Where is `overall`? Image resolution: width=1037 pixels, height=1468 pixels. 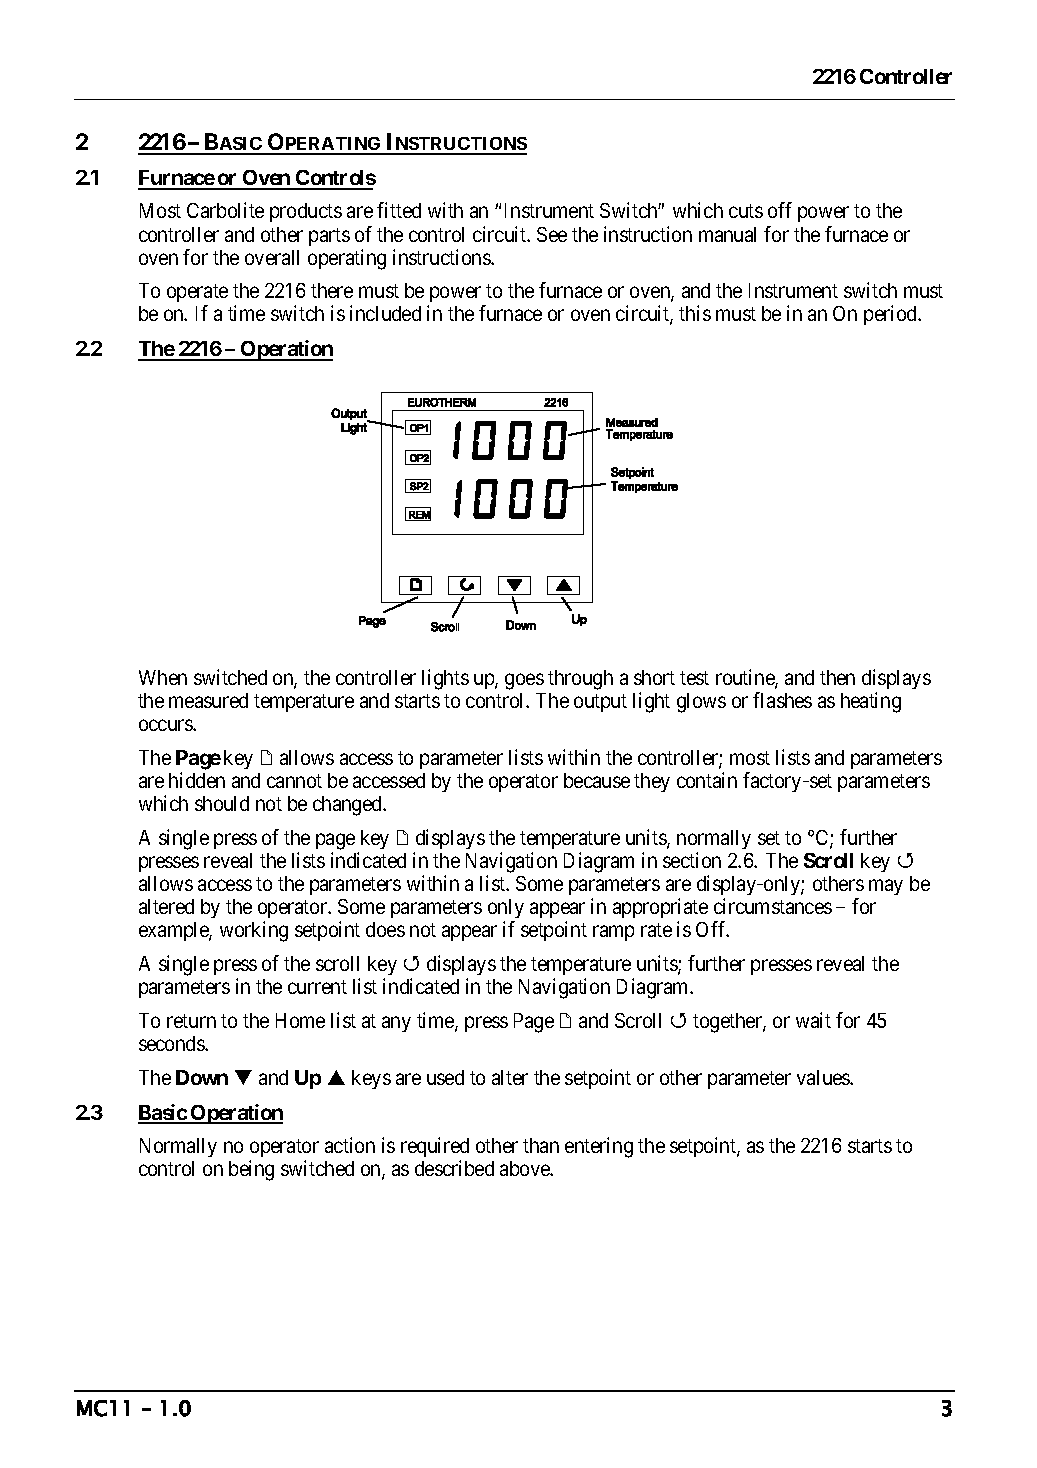 overall is located at coordinates (272, 257).
